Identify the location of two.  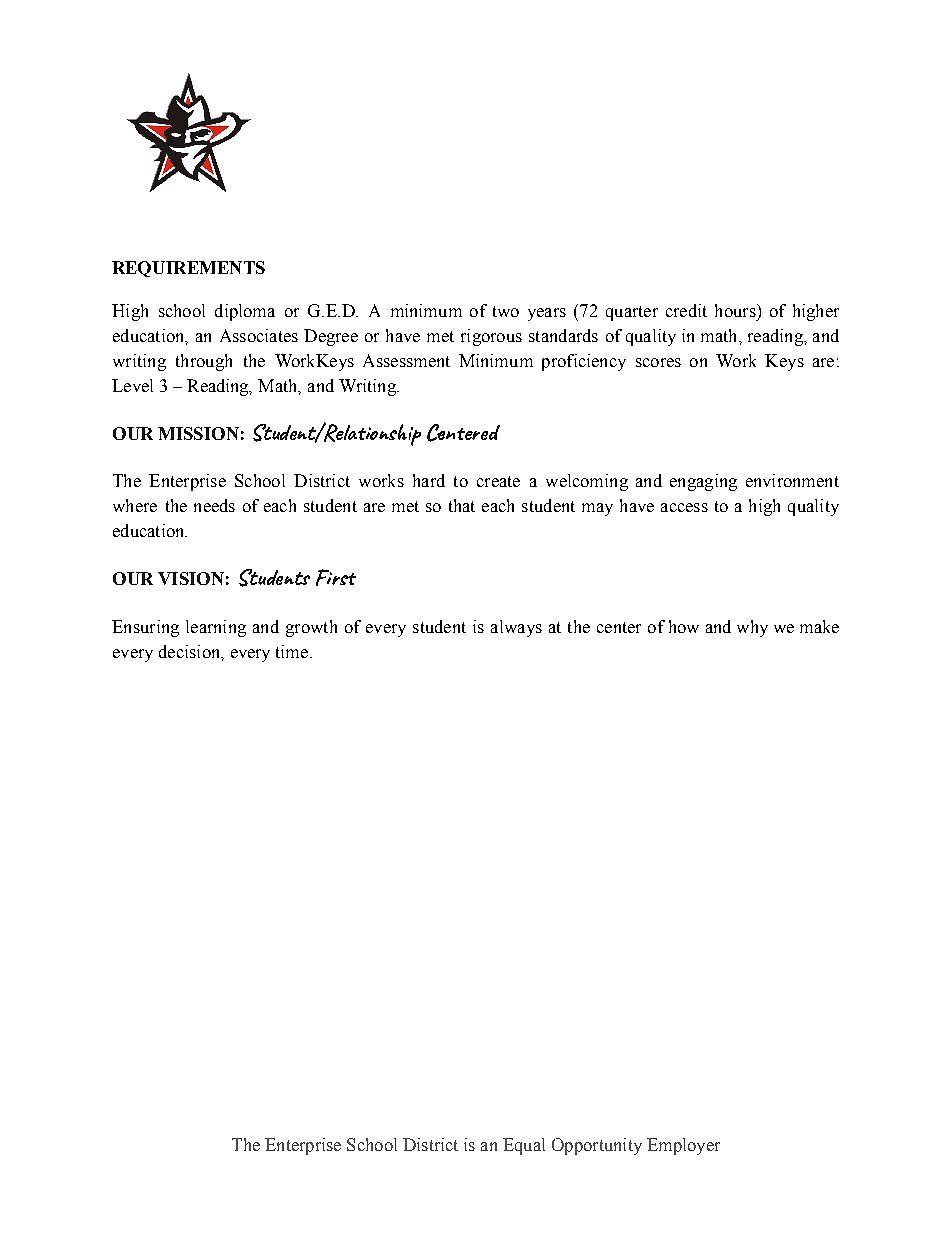
(506, 311).
